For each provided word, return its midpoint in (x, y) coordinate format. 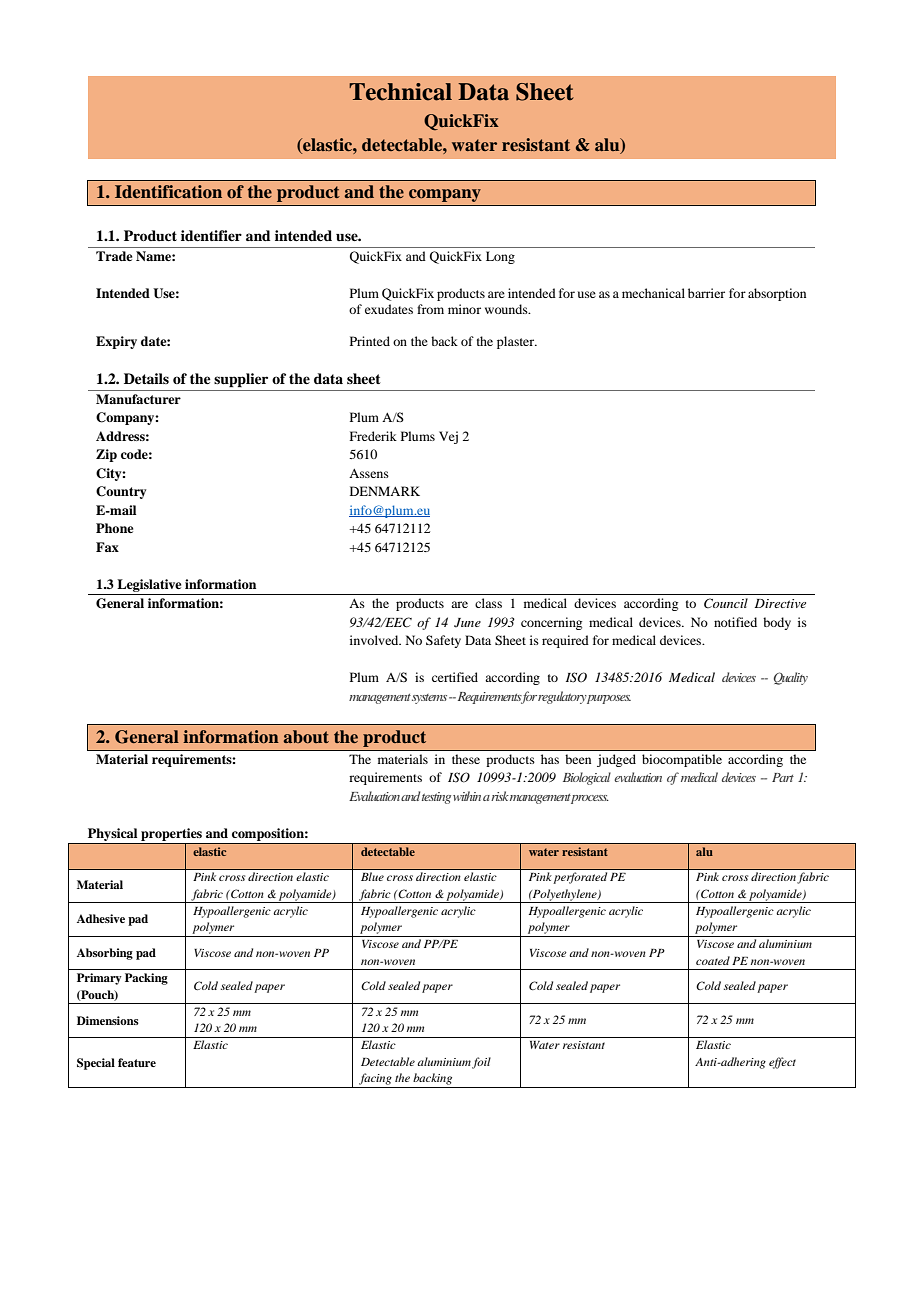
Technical (400, 92)
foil (481, 1063)
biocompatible (682, 760)
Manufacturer (138, 399)
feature (137, 1062)
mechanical (653, 293)
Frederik (373, 436)
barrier (706, 293)
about (306, 736)
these (466, 759)
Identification (168, 191)
